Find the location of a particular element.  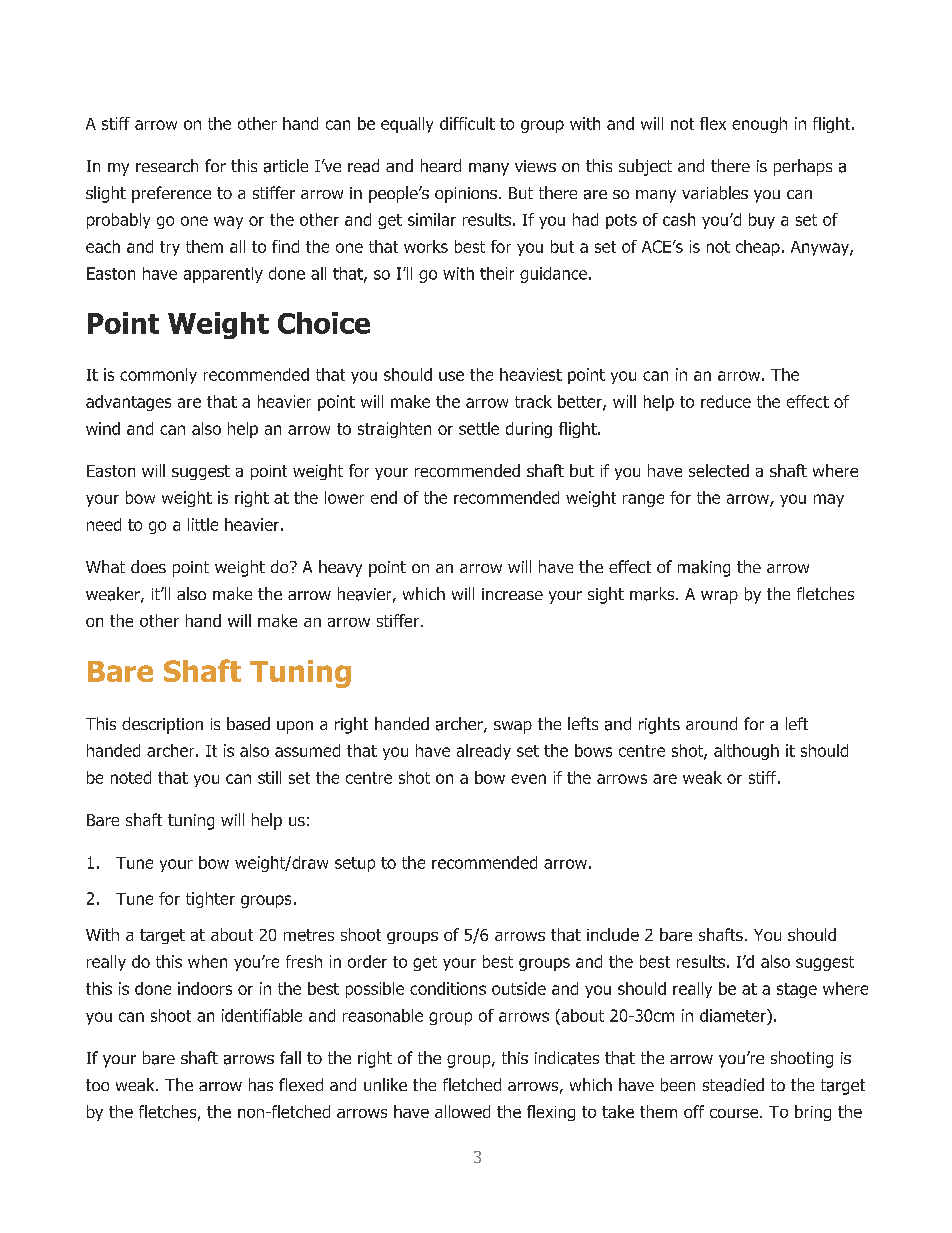

steadied is located at coordinates (733, 1085).
